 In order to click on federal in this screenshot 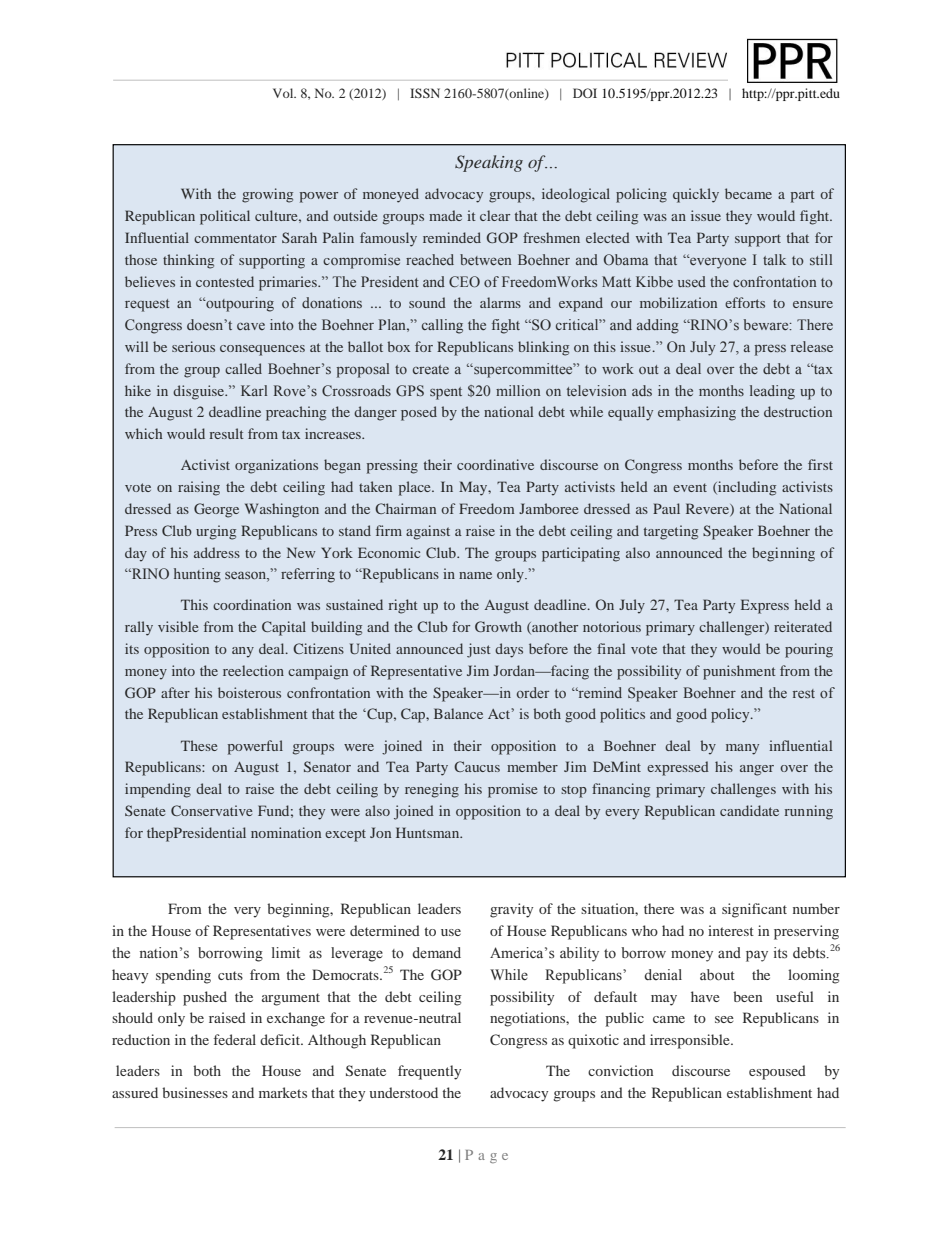, I will do `click(235, 1039)`.
